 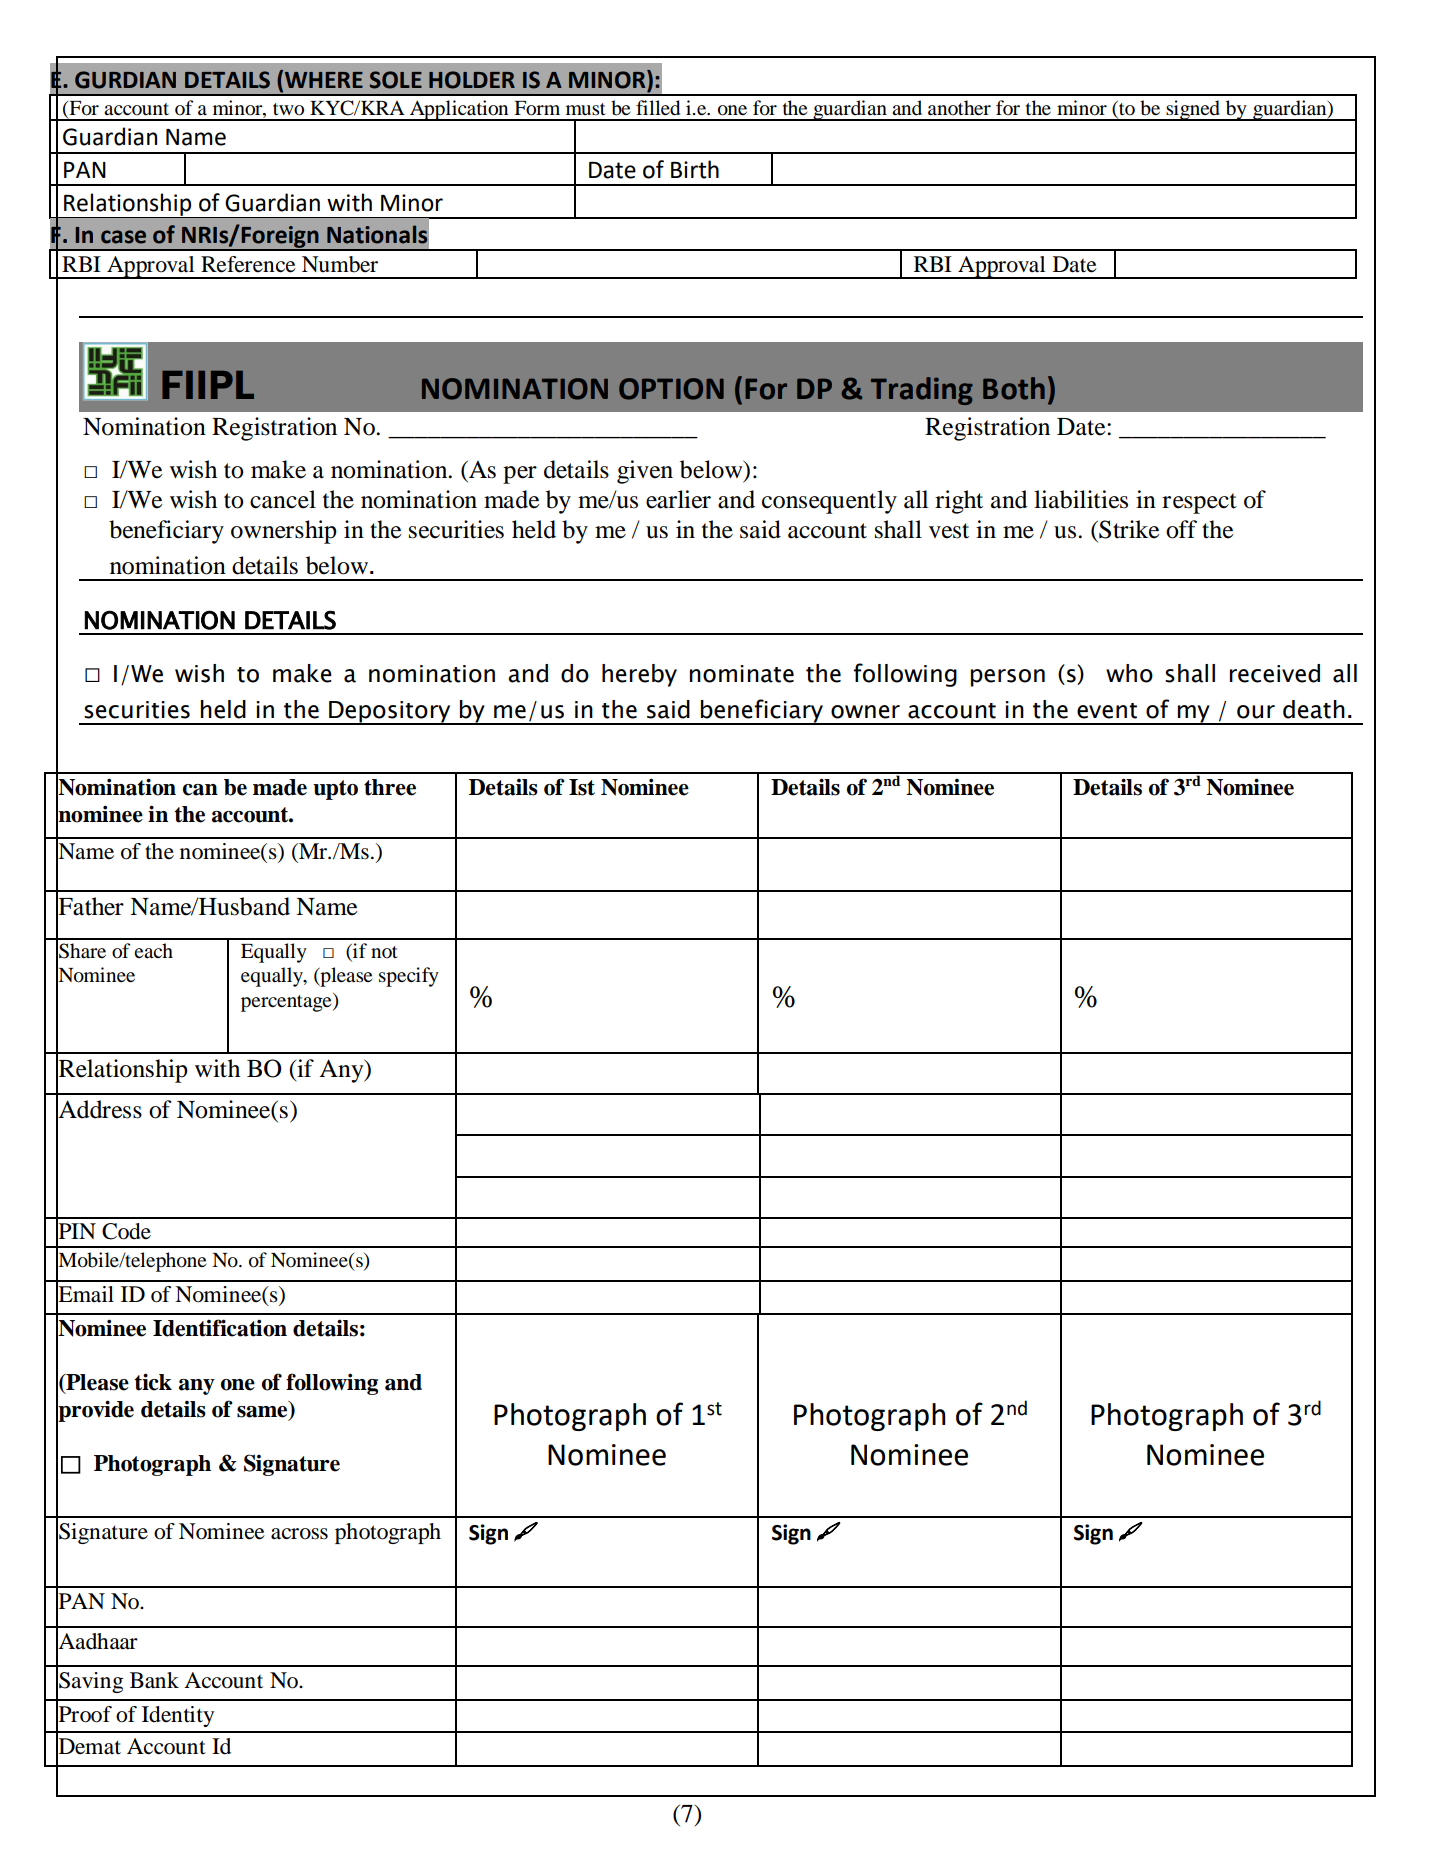 What do you see at coordinates (126, 1231) in the screenshot?
I see `Code` at bounding box center [126, 1231].
